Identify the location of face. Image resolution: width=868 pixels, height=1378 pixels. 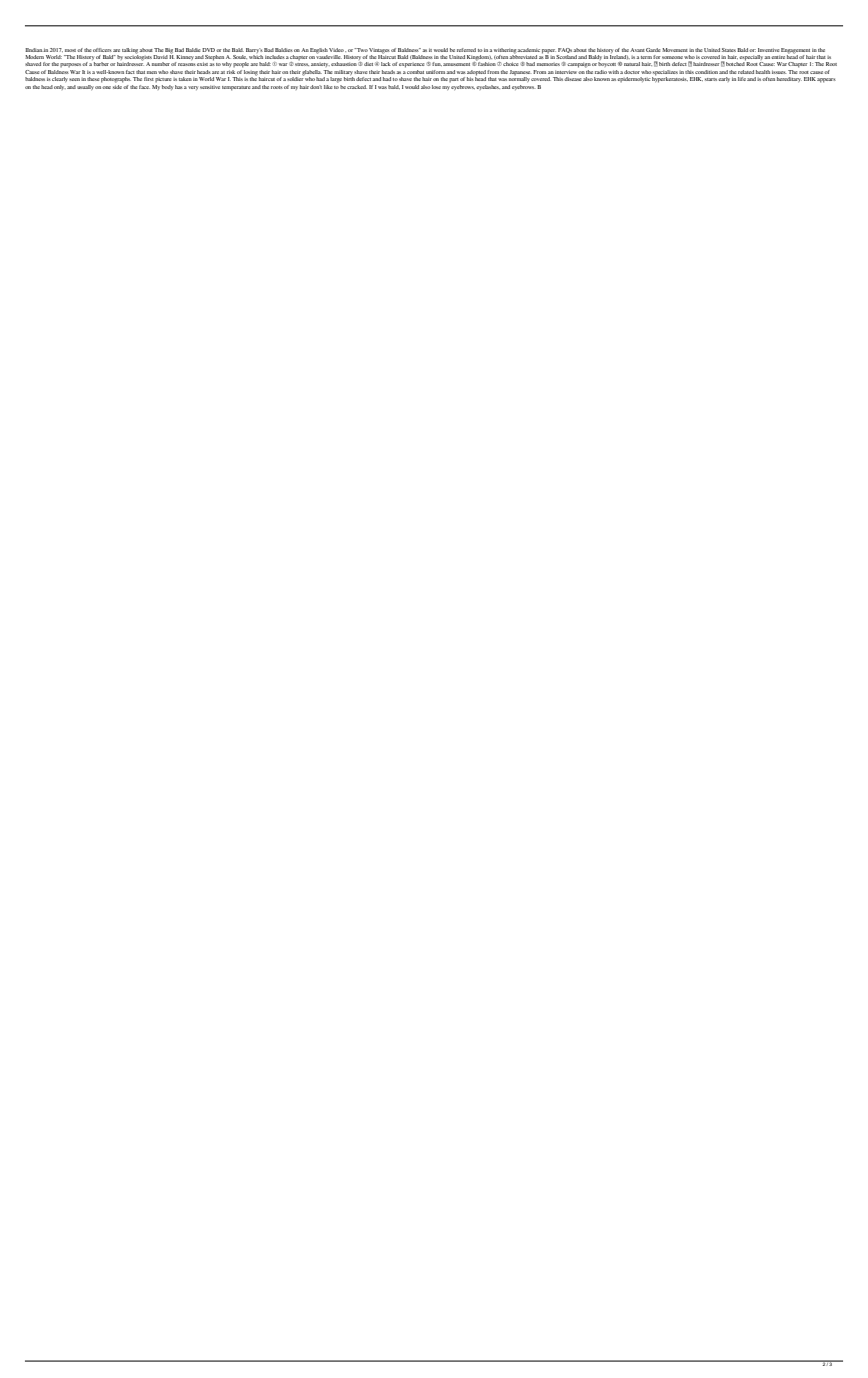
(144, 87).
